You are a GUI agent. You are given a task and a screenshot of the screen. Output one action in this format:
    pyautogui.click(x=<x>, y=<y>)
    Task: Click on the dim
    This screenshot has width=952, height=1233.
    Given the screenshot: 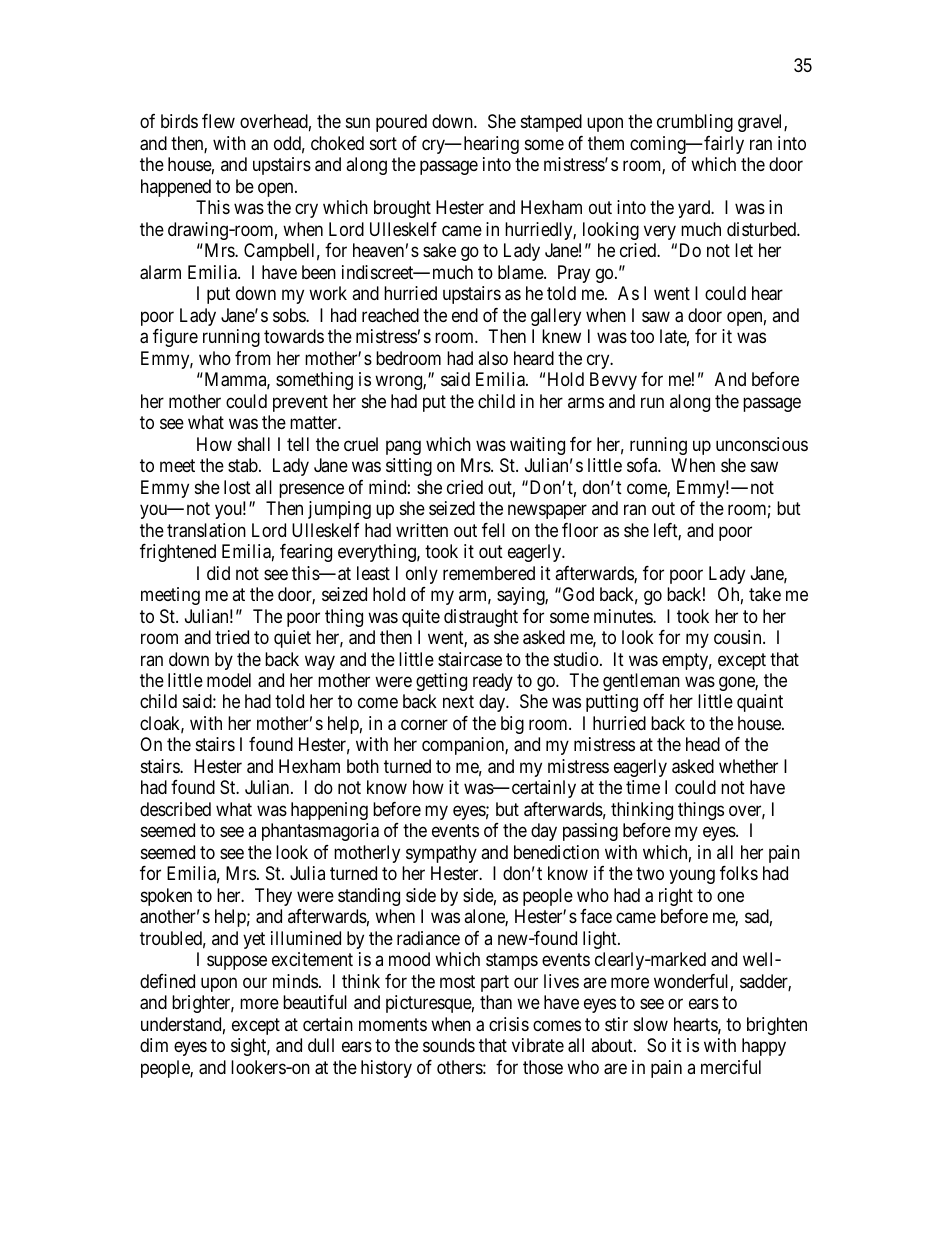 What is the action you would take?
    pyautogui.click(x=154, y=1045)
